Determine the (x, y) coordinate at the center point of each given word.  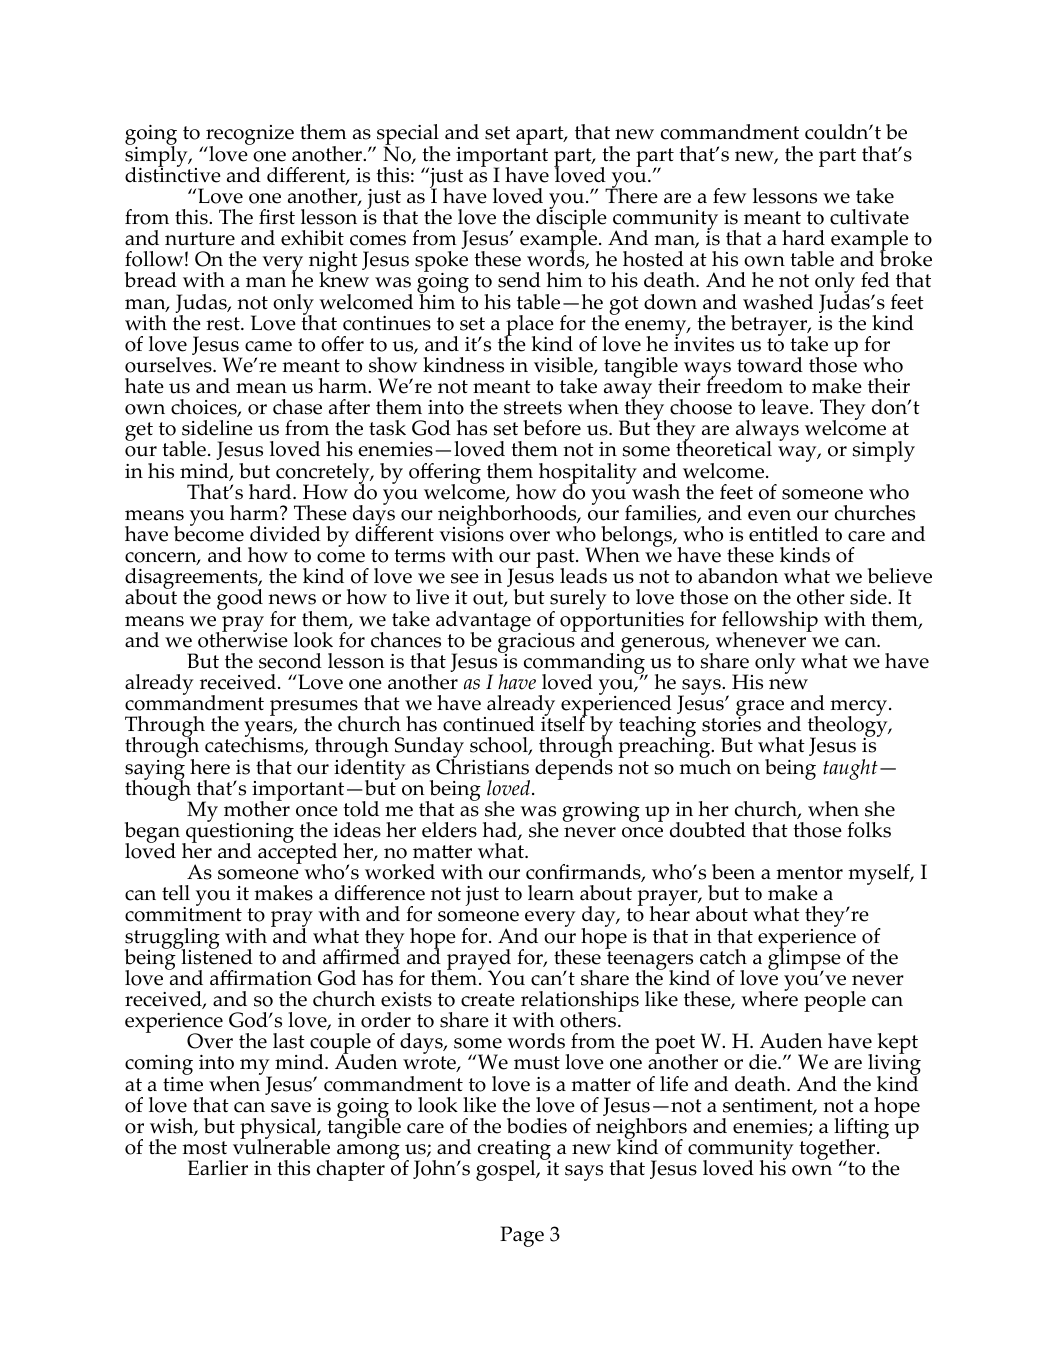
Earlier (218, 1168)
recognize (250, 136)
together (838, 1151)
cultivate (869, 217)
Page (522, 1236)
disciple (571, 220)
